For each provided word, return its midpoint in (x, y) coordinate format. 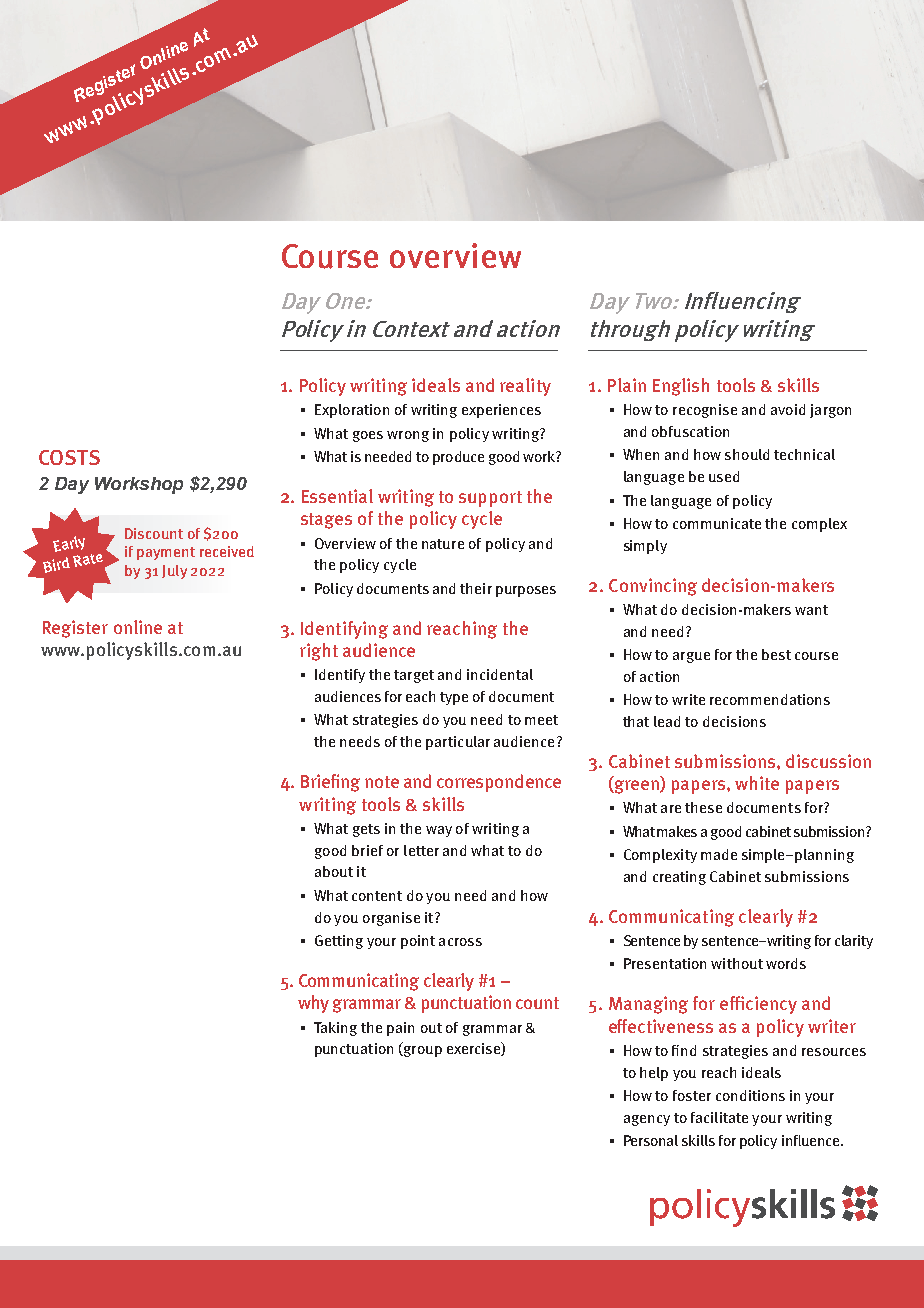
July (174, 572)
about (334, 871)
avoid (788, 409)
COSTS (69, 457)
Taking (335, 1029)
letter (421, 850)
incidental (500, 674)
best (776, 654)
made (719, 854)
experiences (501, 411)
